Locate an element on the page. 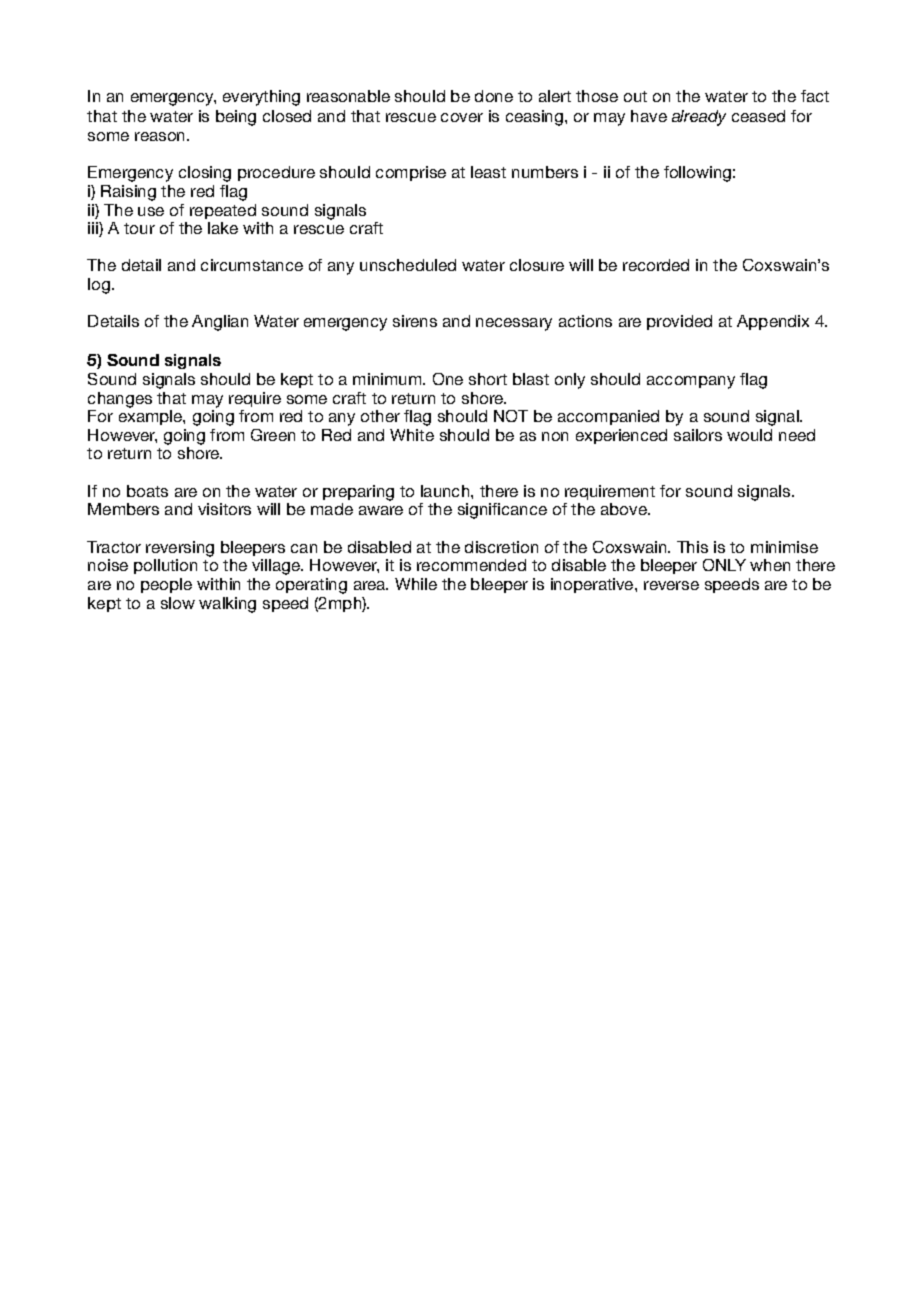  Appendix is located at coordinates (773, 322).
